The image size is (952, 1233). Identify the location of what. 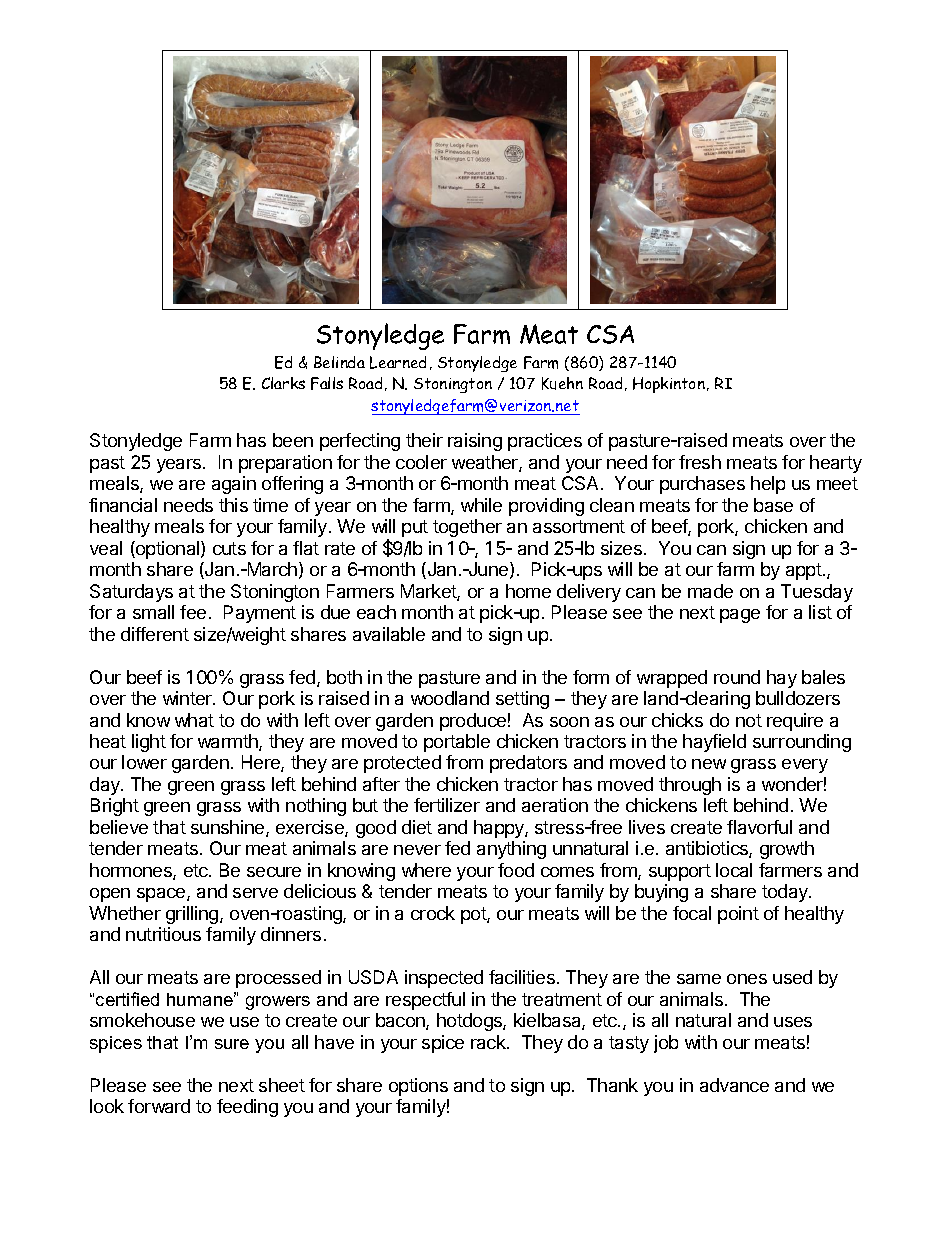
(194, 720).
